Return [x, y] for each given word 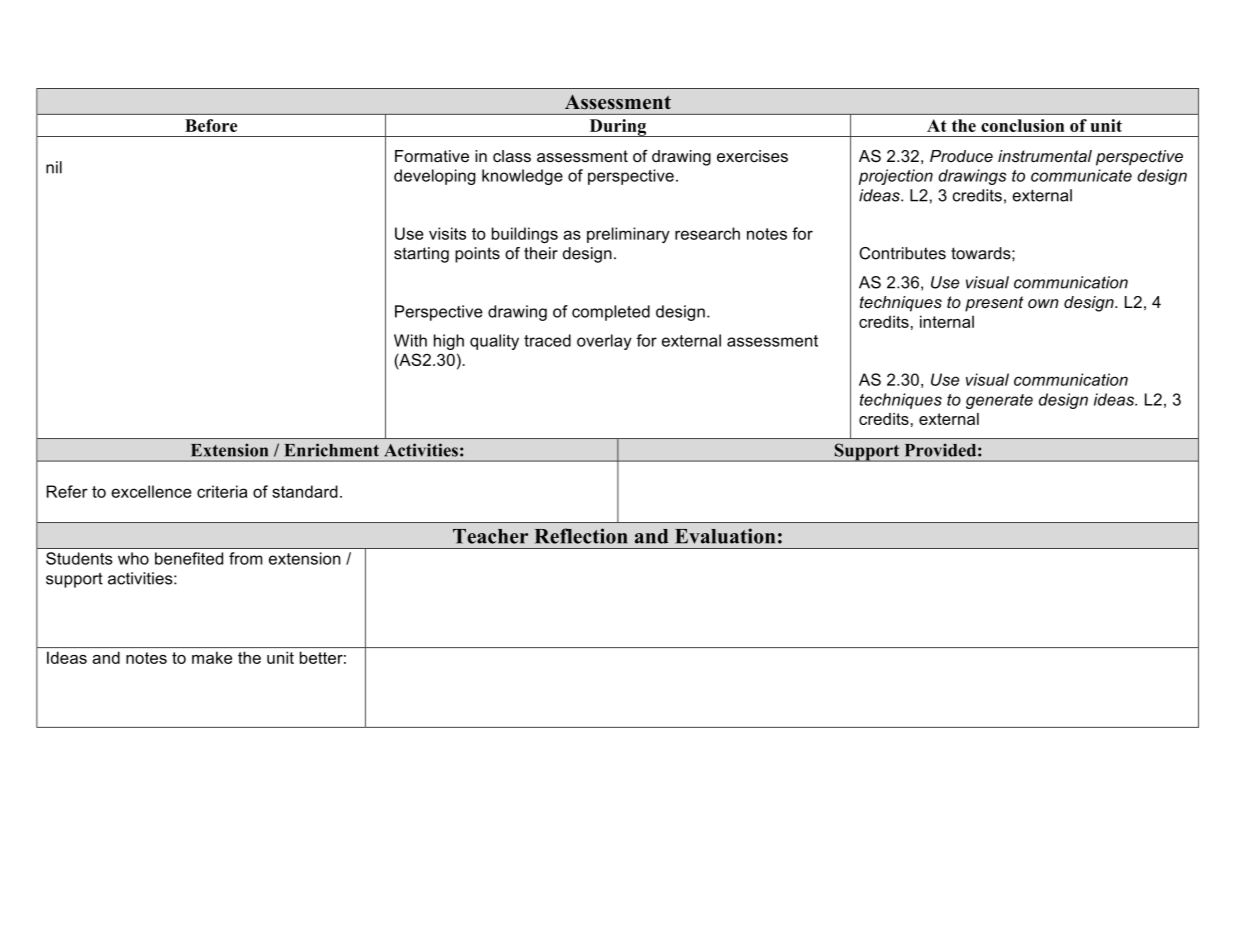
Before [211, 125]
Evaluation [725, 536]
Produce [961, 156]
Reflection [581, 536]
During [618, 128]
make [212, 658]
